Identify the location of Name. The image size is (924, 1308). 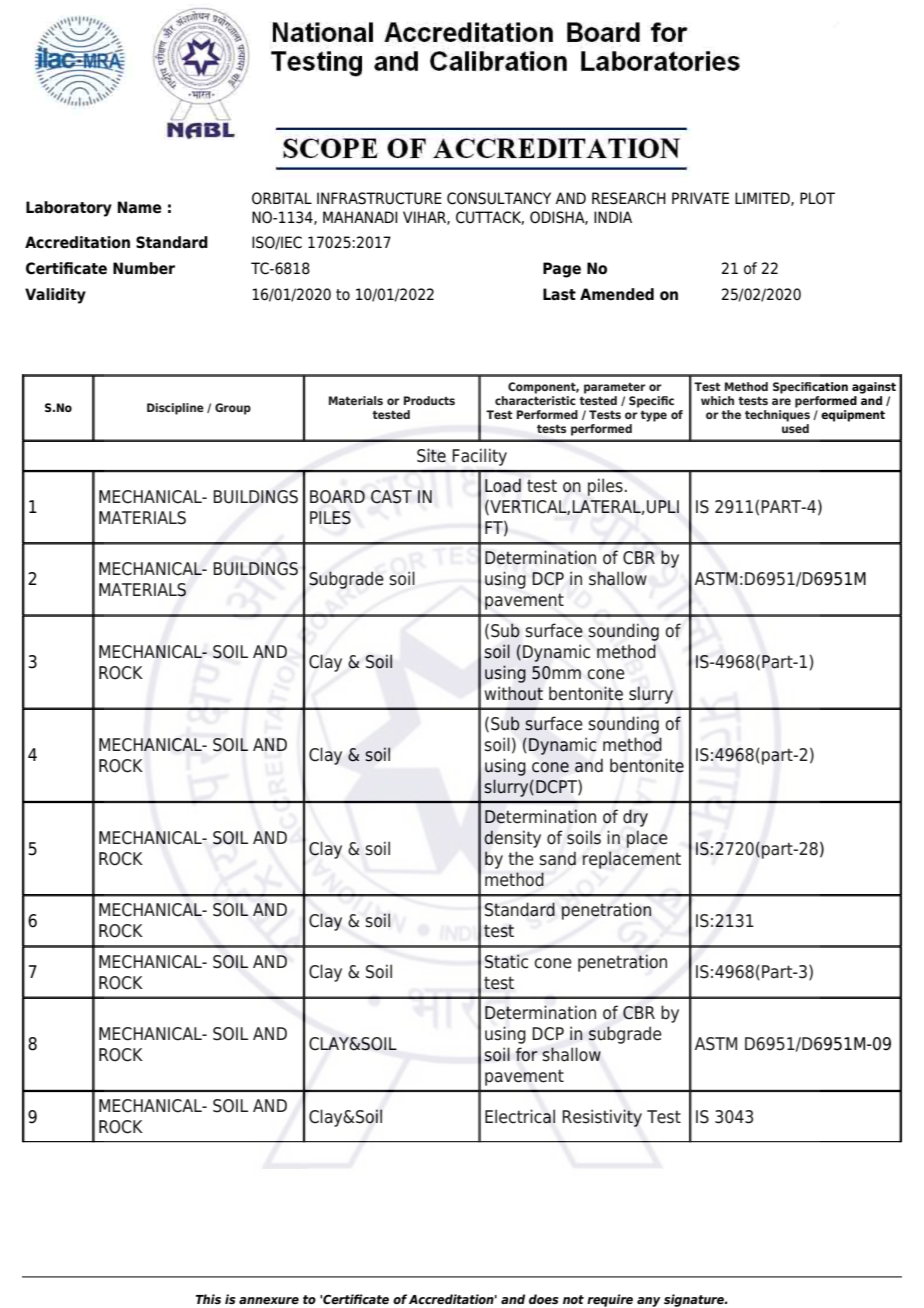
(140, 207).
